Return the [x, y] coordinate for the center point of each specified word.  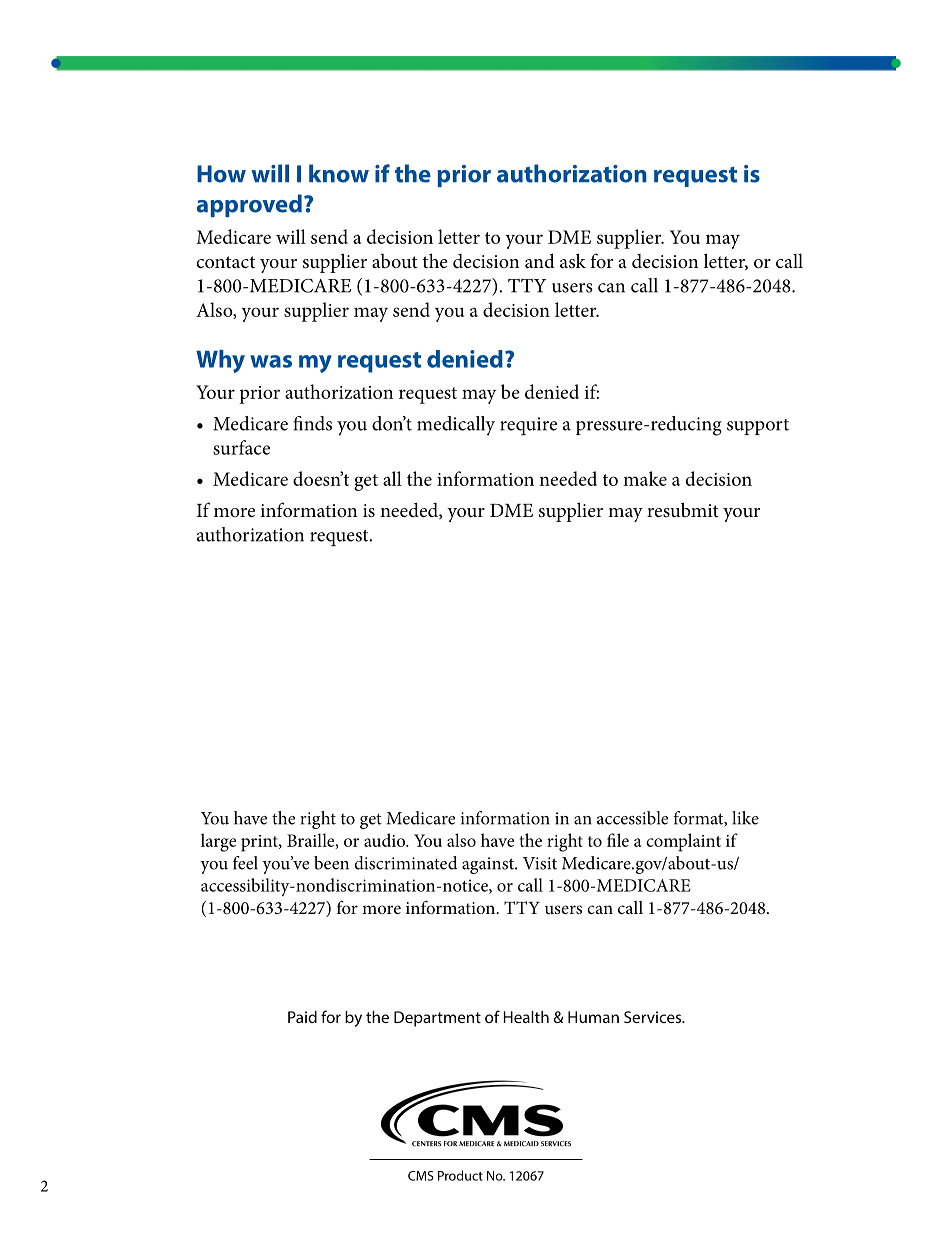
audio [386, 840]
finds [312, 423]
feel [245, 863]
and [540, 261]
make [645, 478]
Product [460, 1175]
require [528, 426]
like [745, 818]
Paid [302, 1017]
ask [573, 261]
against [489, 865]
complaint [683, 842]
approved [249, 205]
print [260, 843]
